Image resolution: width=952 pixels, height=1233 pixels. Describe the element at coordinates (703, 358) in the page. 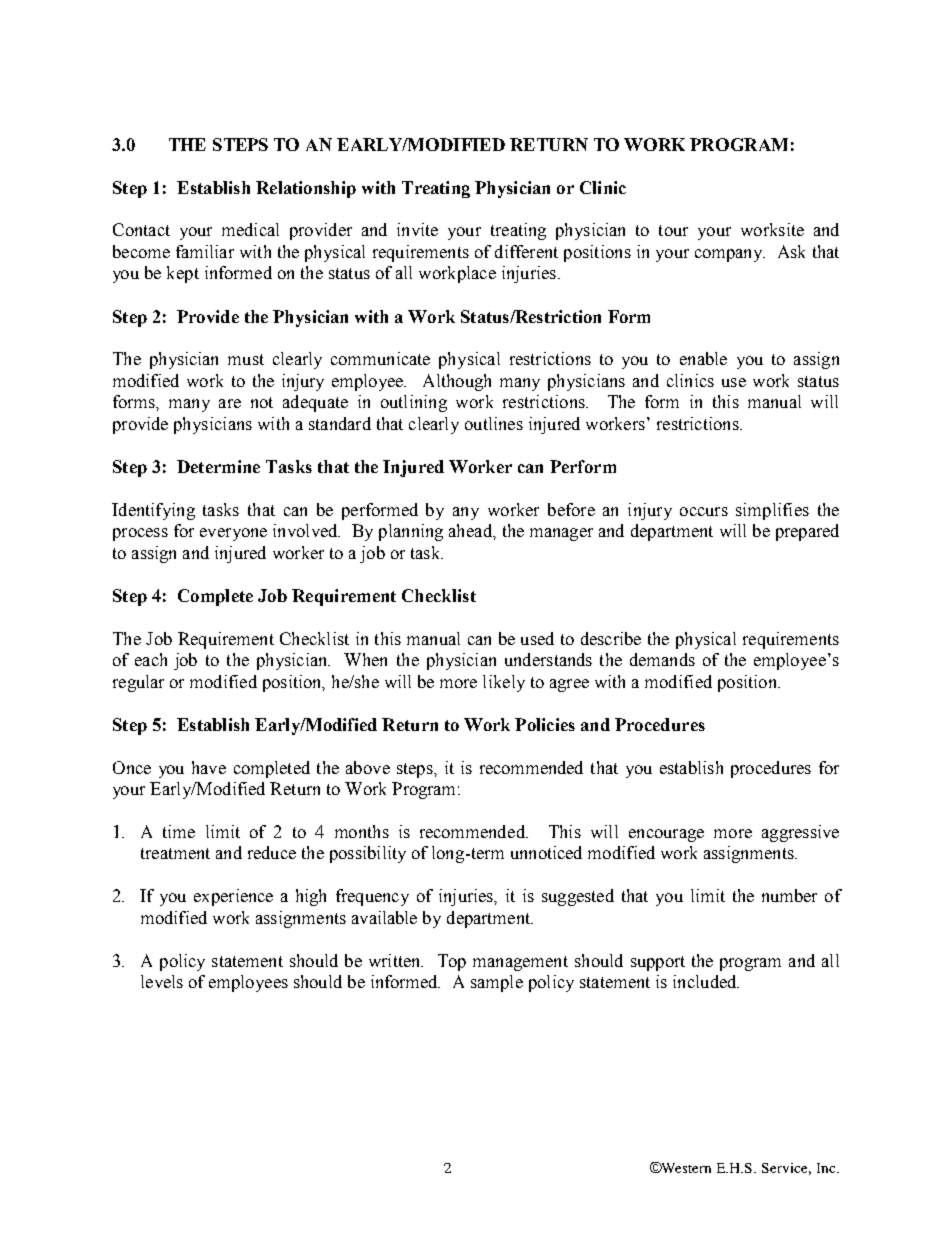

I see `enable` at that location.
